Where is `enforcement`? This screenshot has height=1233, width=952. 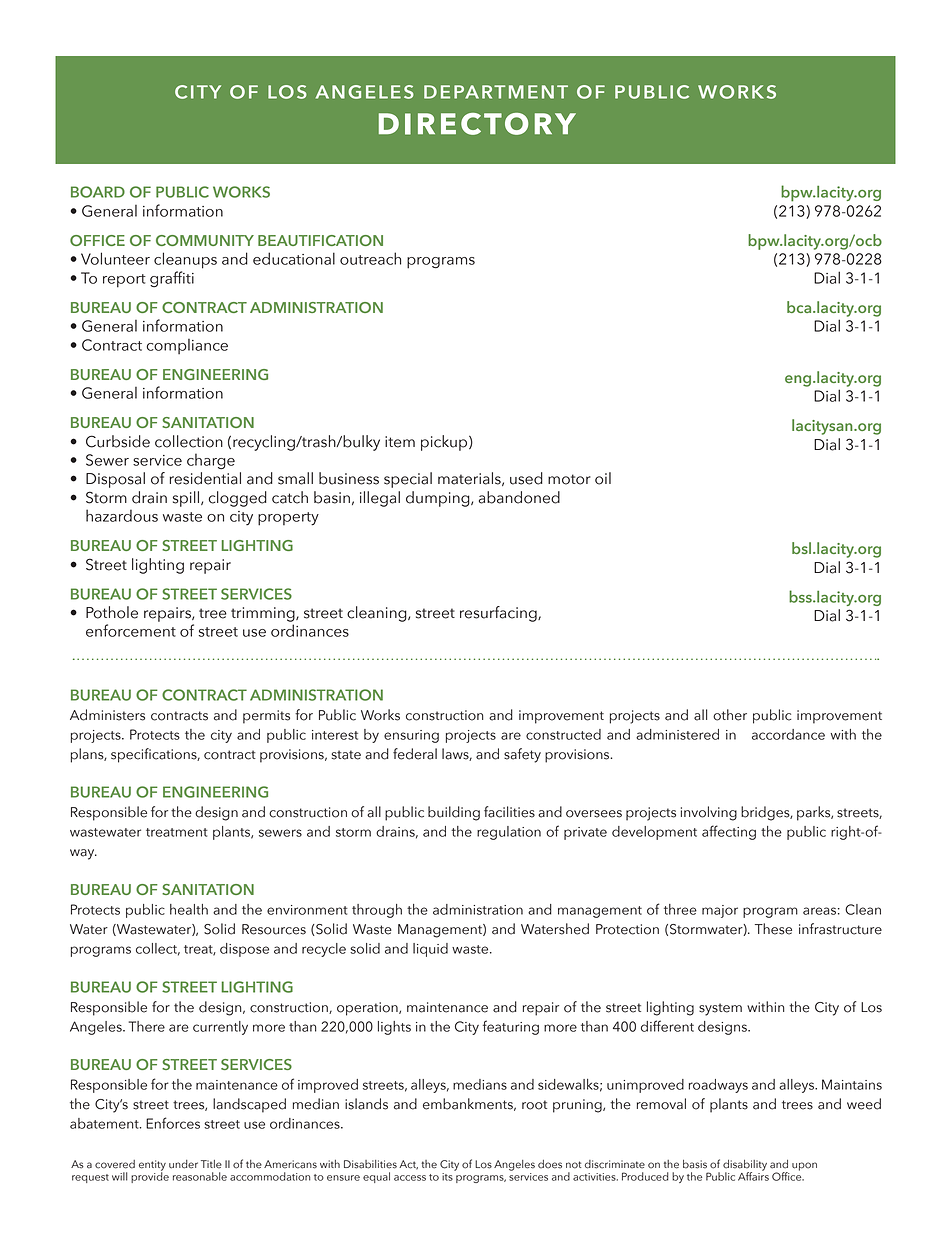 enforcement is located at coordinates (131, 630).
